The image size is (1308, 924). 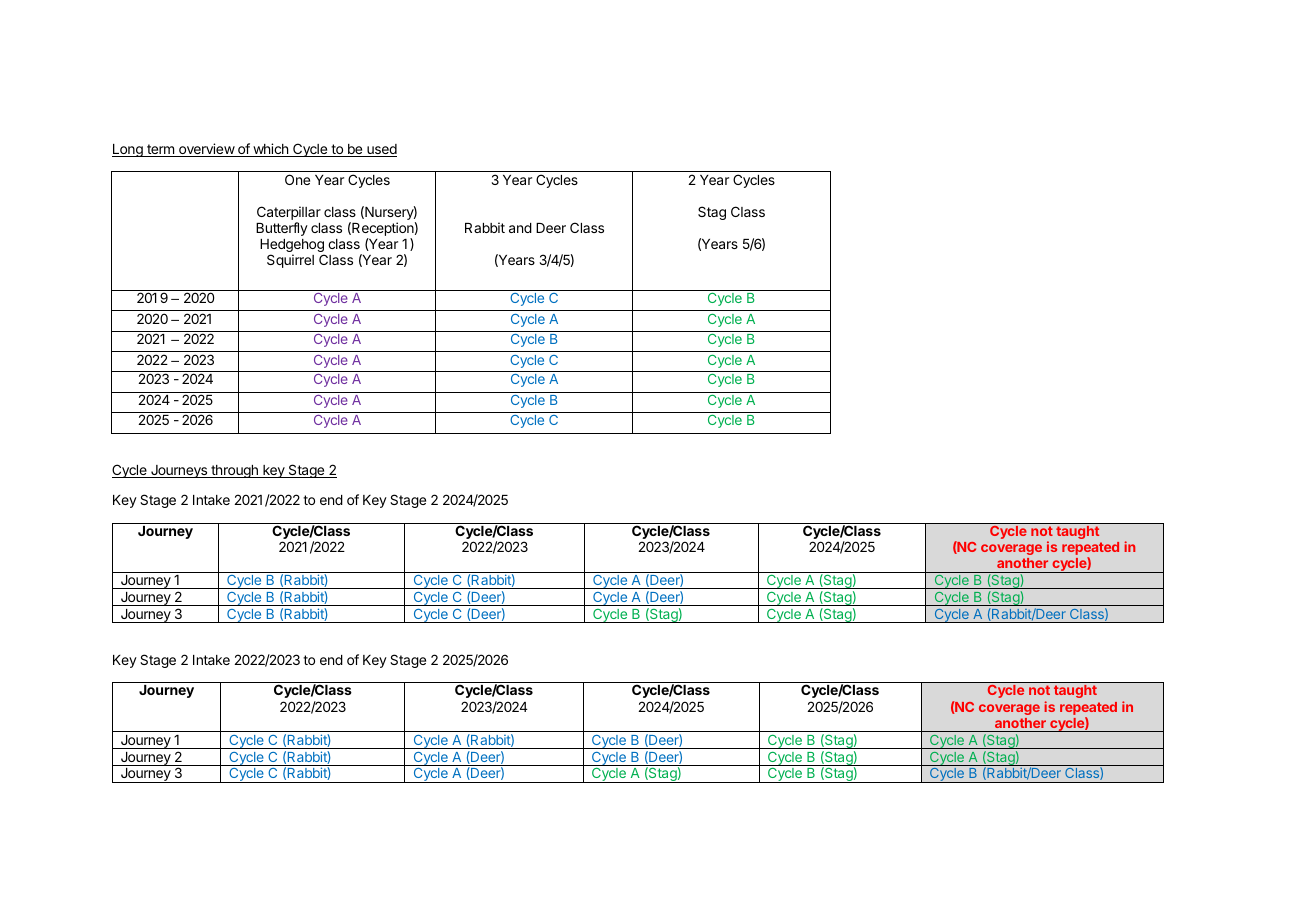 I want to click on Long, so click(x=128, y=150).
